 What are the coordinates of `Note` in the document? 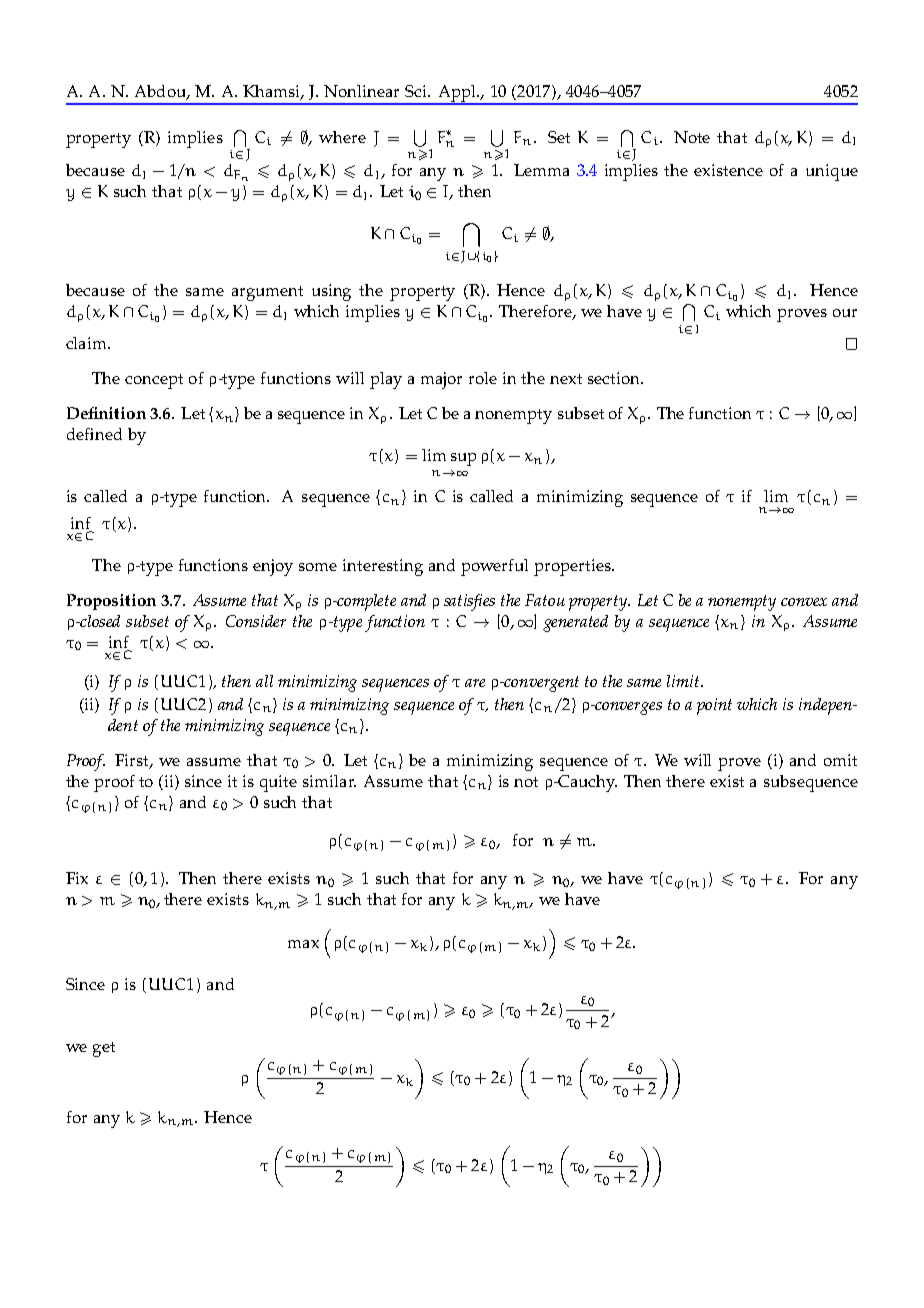 It's located at (692, 137).
